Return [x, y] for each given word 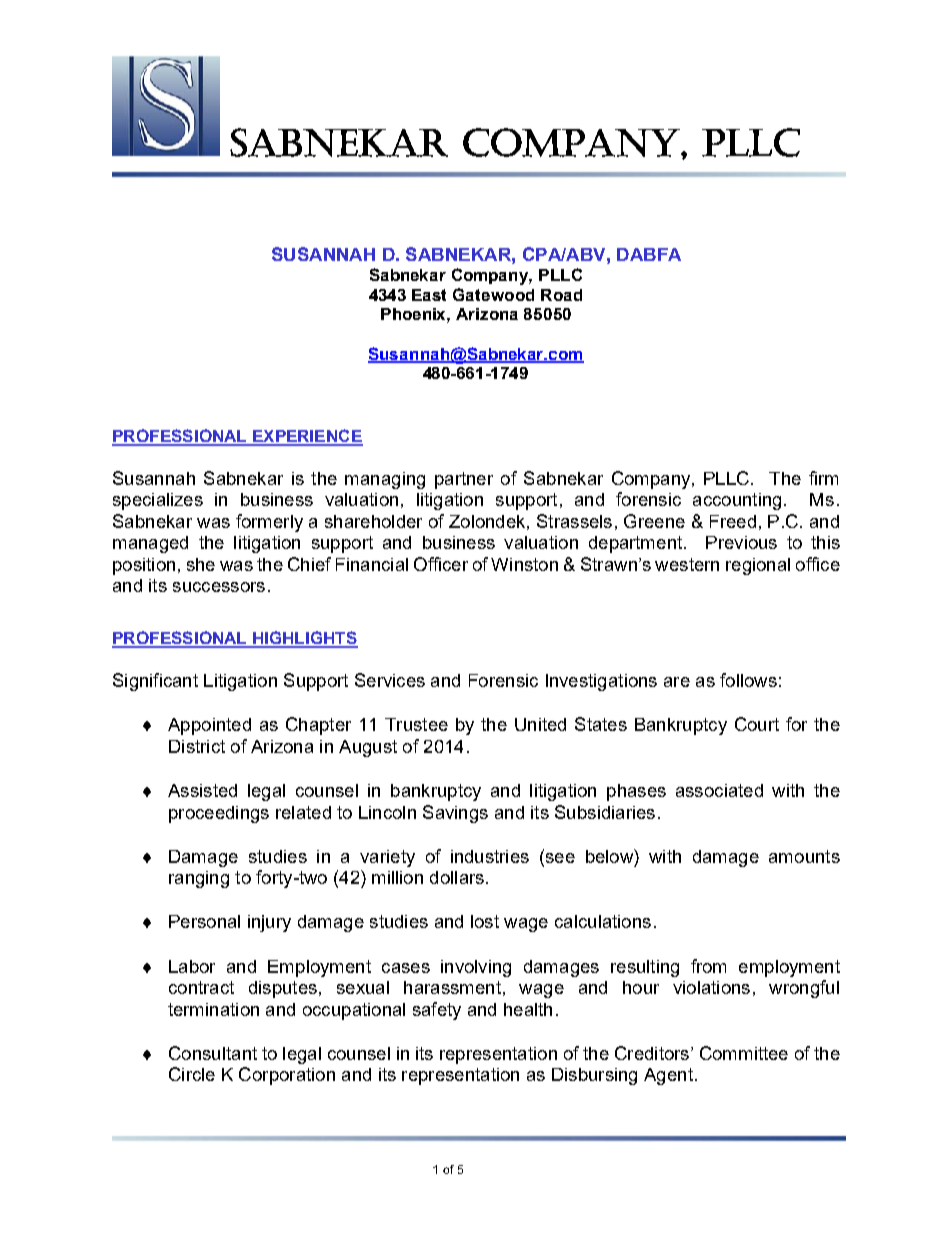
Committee [744, 1053]
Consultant [213, 1053]
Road [561, 295]
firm [823, 478]
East [429, 295]
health [528, 1009]
